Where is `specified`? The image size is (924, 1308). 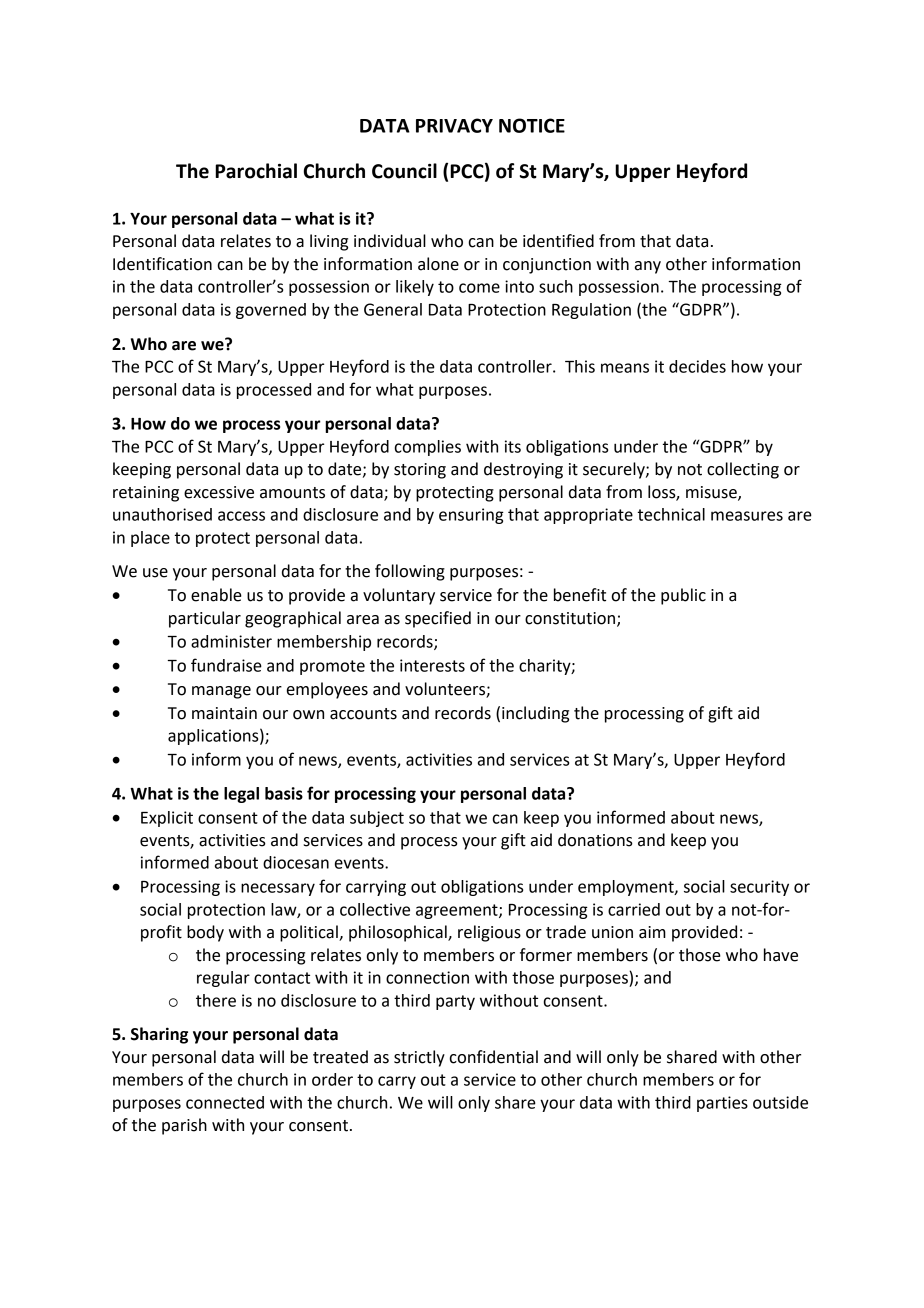 specified is located at coordinates (438, 619).
